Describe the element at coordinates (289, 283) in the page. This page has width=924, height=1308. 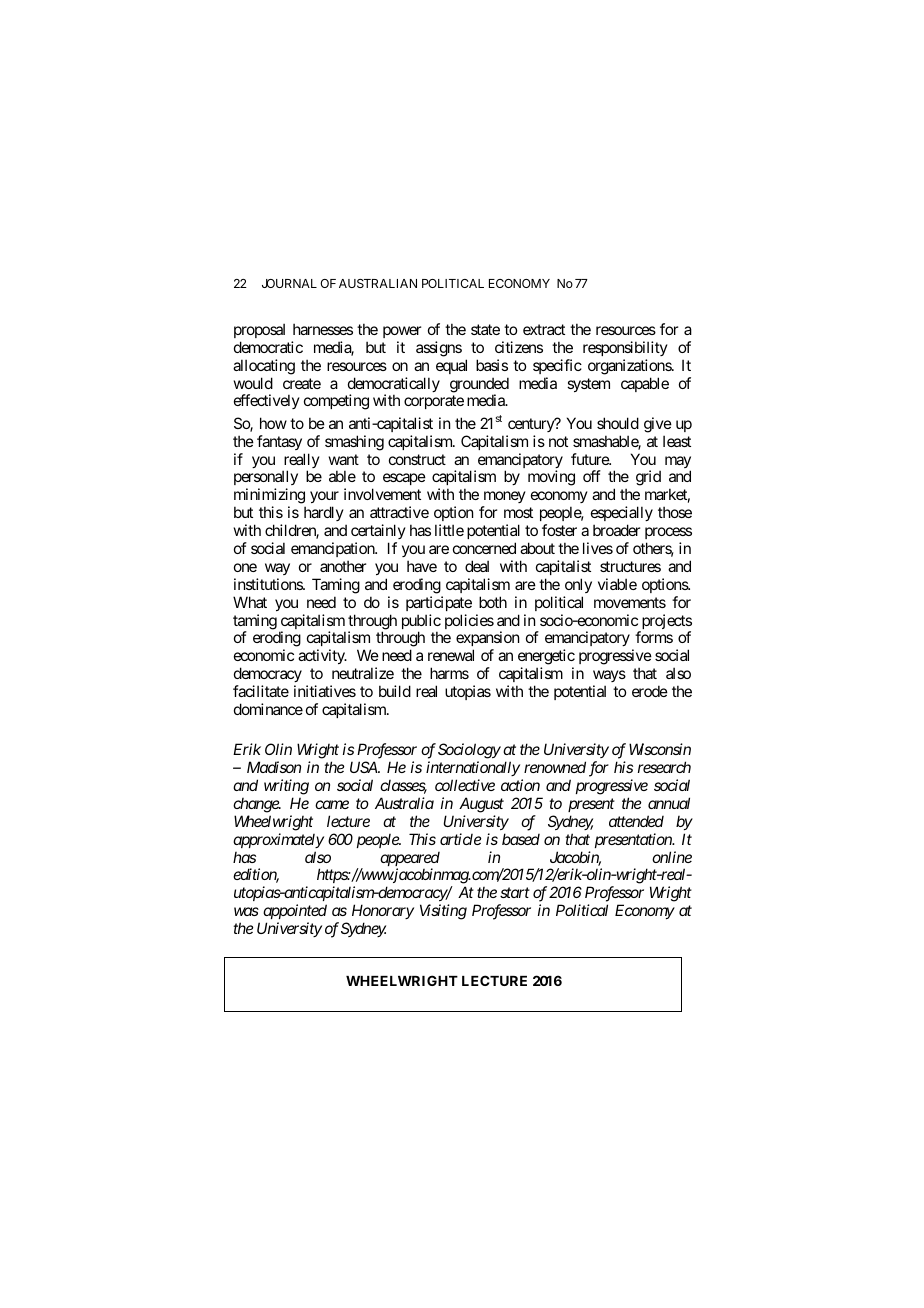
I see `JOURNAL` at that location.
